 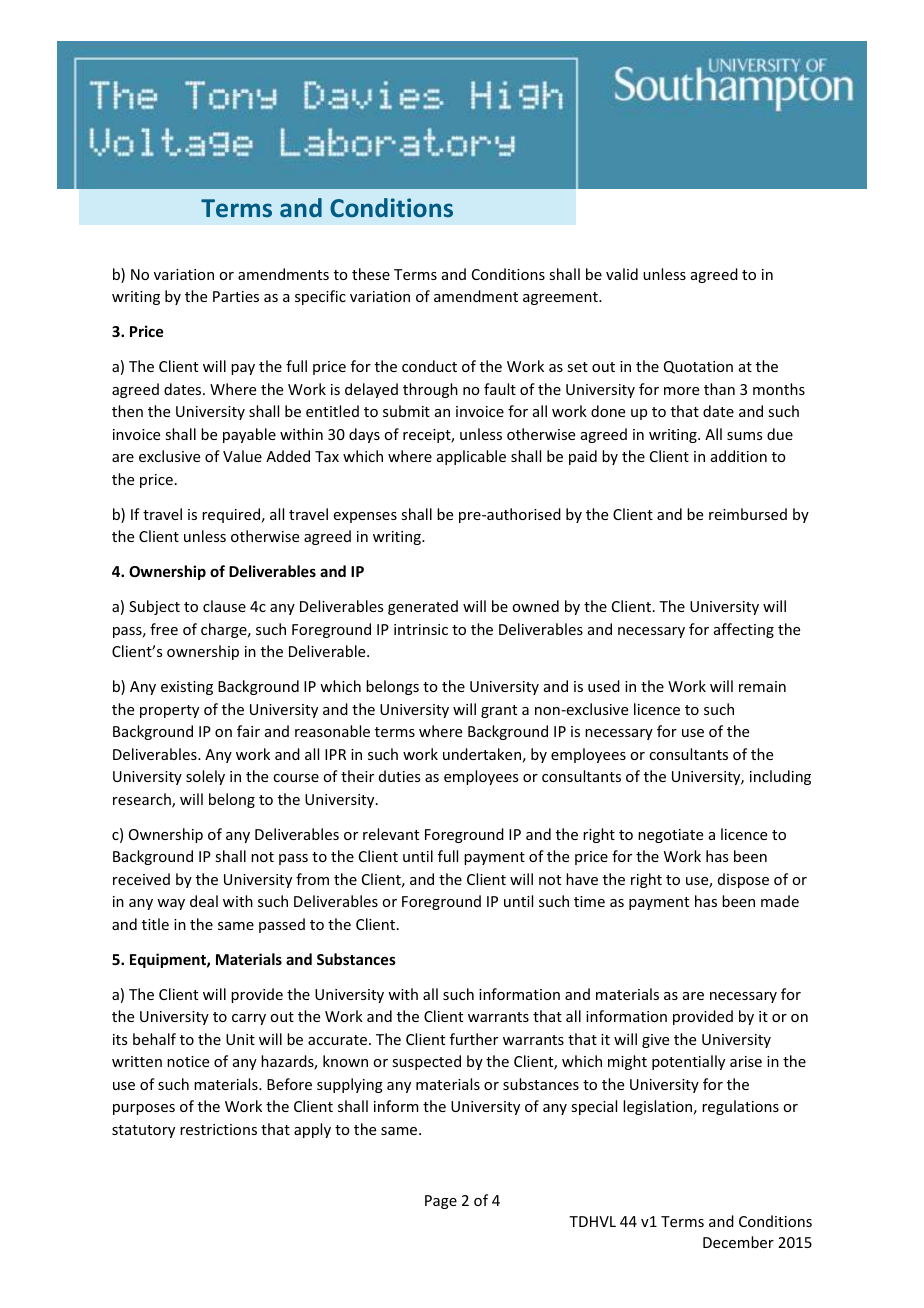 What do you see at coordinates (399, 776) in the screenshot?
I see `duties` at bounding box center [399, 776].
